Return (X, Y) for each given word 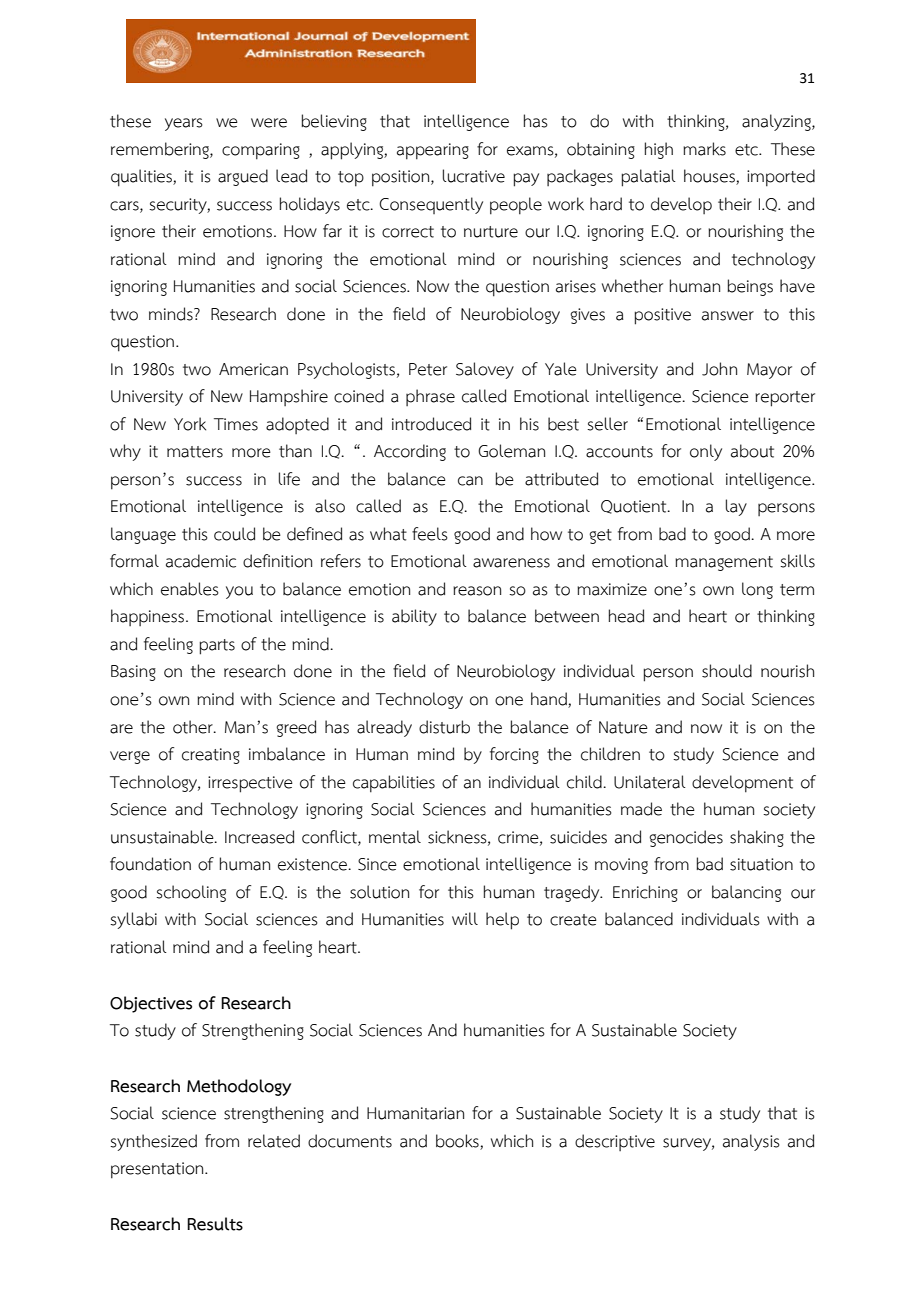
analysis (751, 1142)
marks (704, 149)
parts (217, 647)
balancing (746, 893)
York (190, 424)
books (458, 1142)
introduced (431, 424)
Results (215, 1224)
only (706, 452)
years (184, 124)
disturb (444, 727)
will (465, 918)
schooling (191, 893)
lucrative (474, 176)
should (727, 671)
